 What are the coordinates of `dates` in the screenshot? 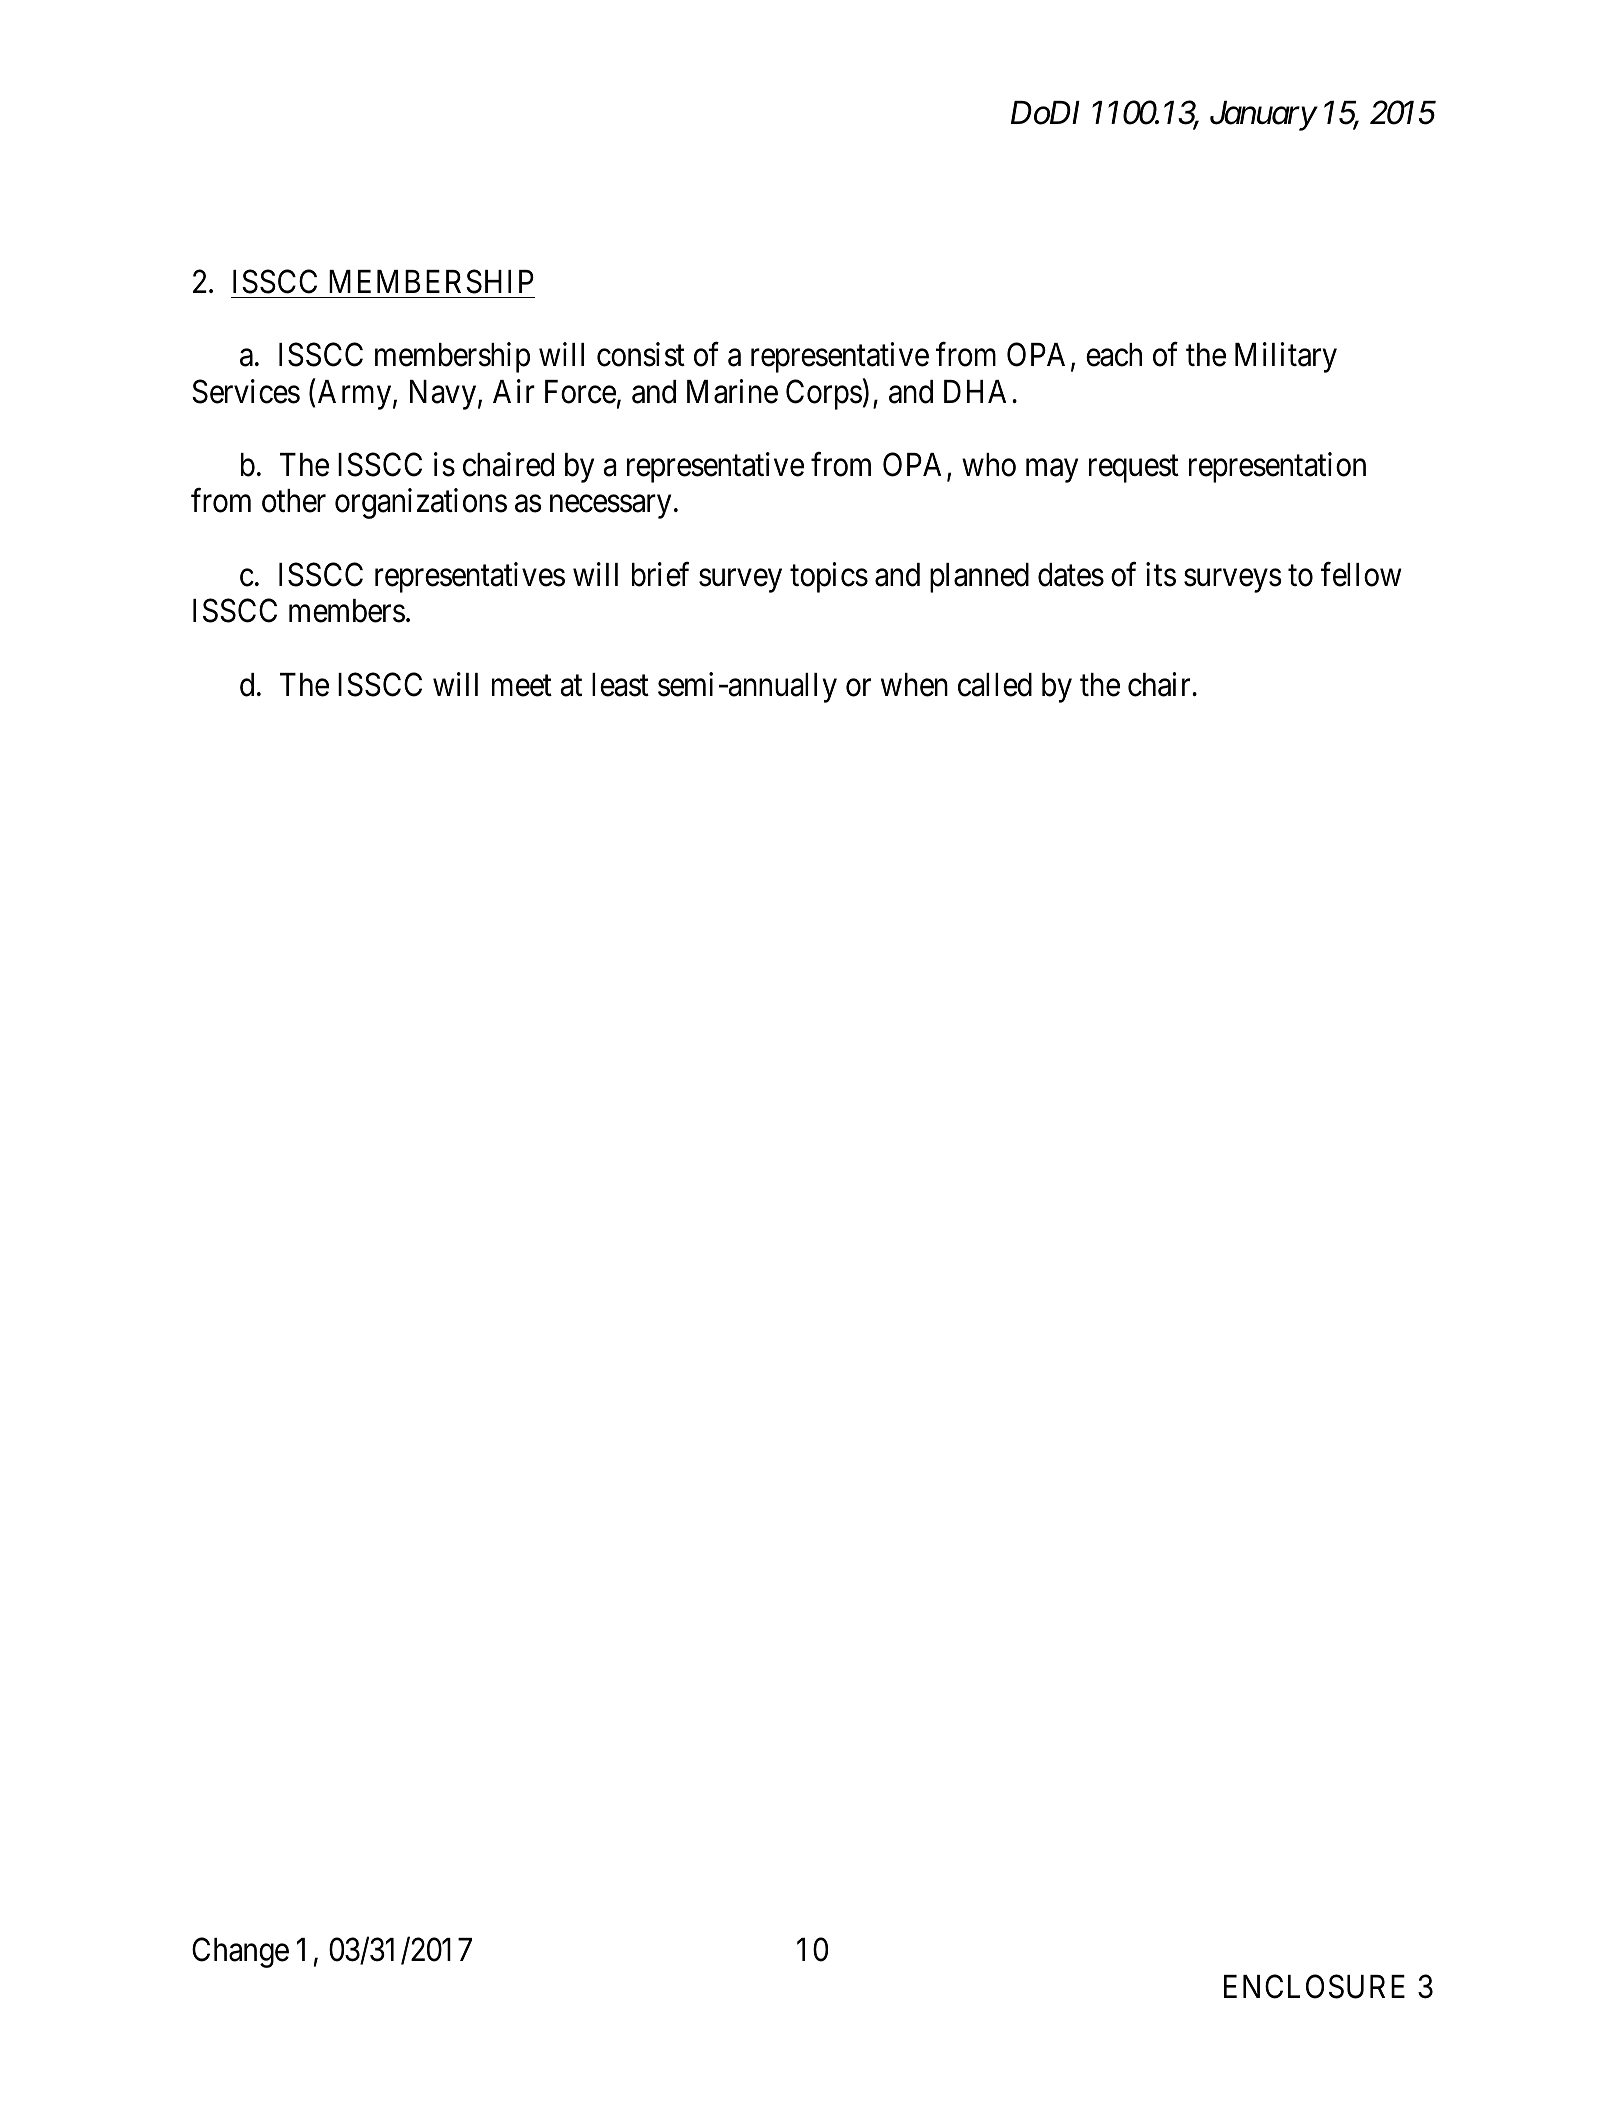 It's located at (1071, 575).
